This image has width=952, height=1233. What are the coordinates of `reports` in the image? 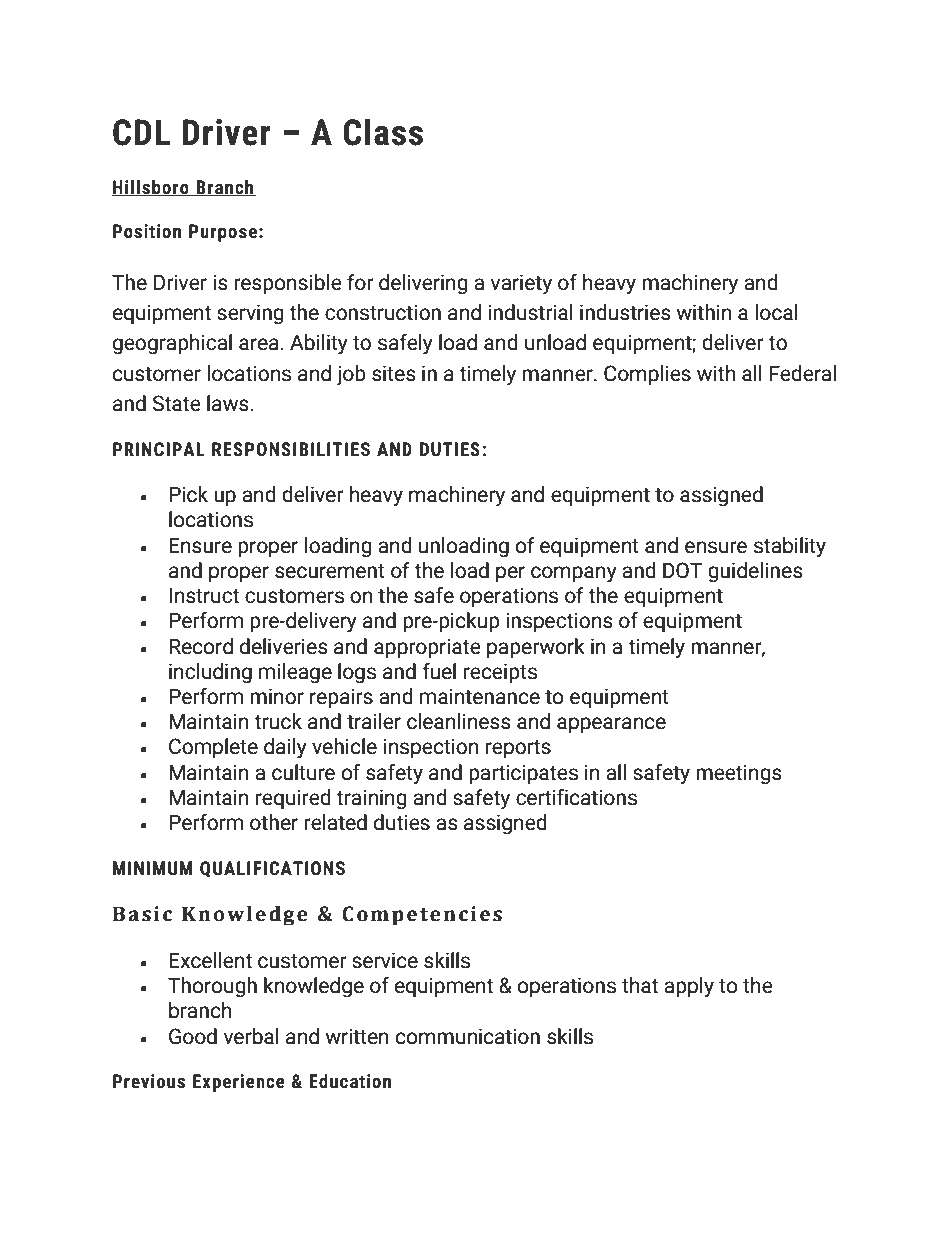 It's located at (518, 749).
